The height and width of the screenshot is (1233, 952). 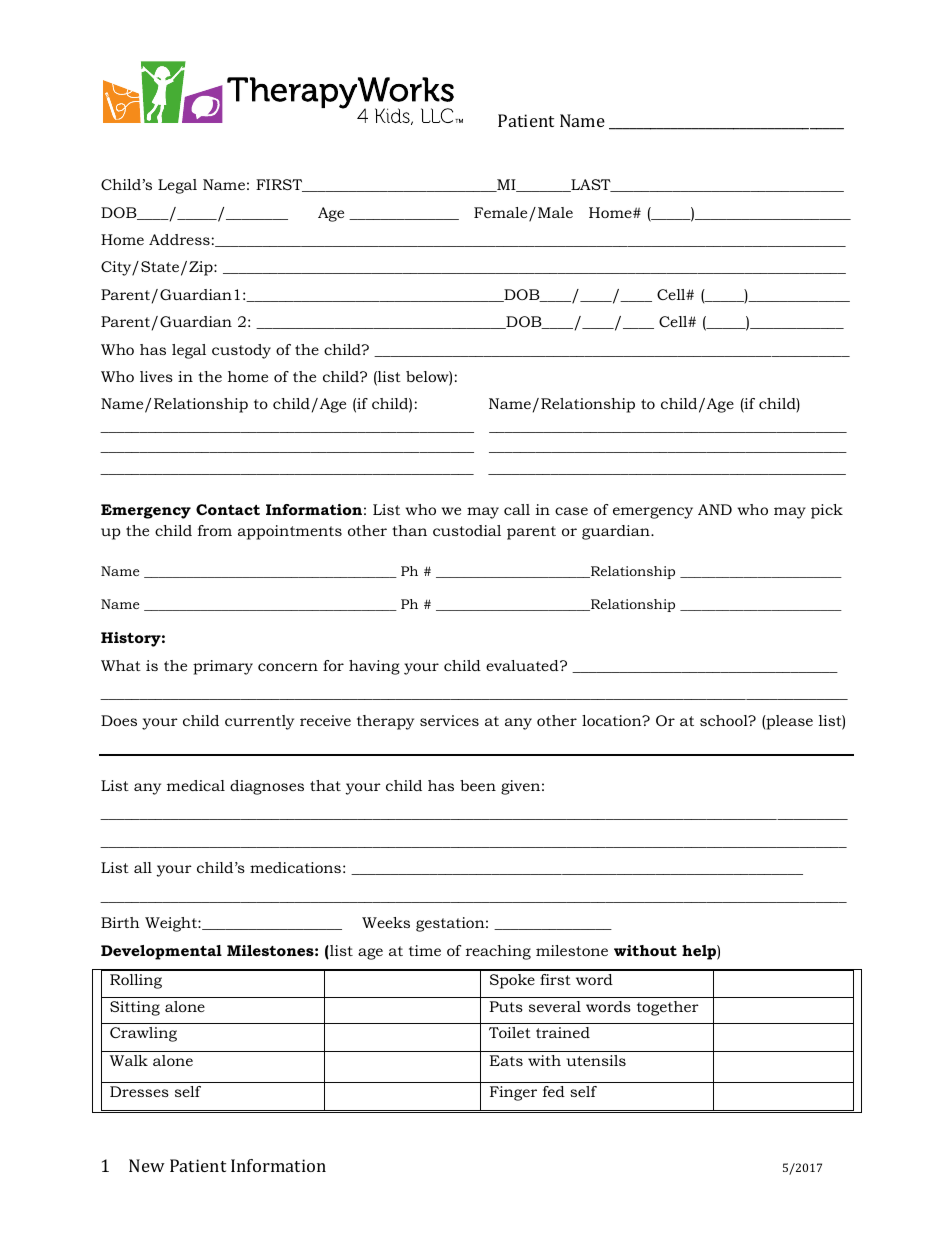 What do you see at coordinates (478, 785) in the screenshot?
I see `been` at bounding box center [478, 785].
